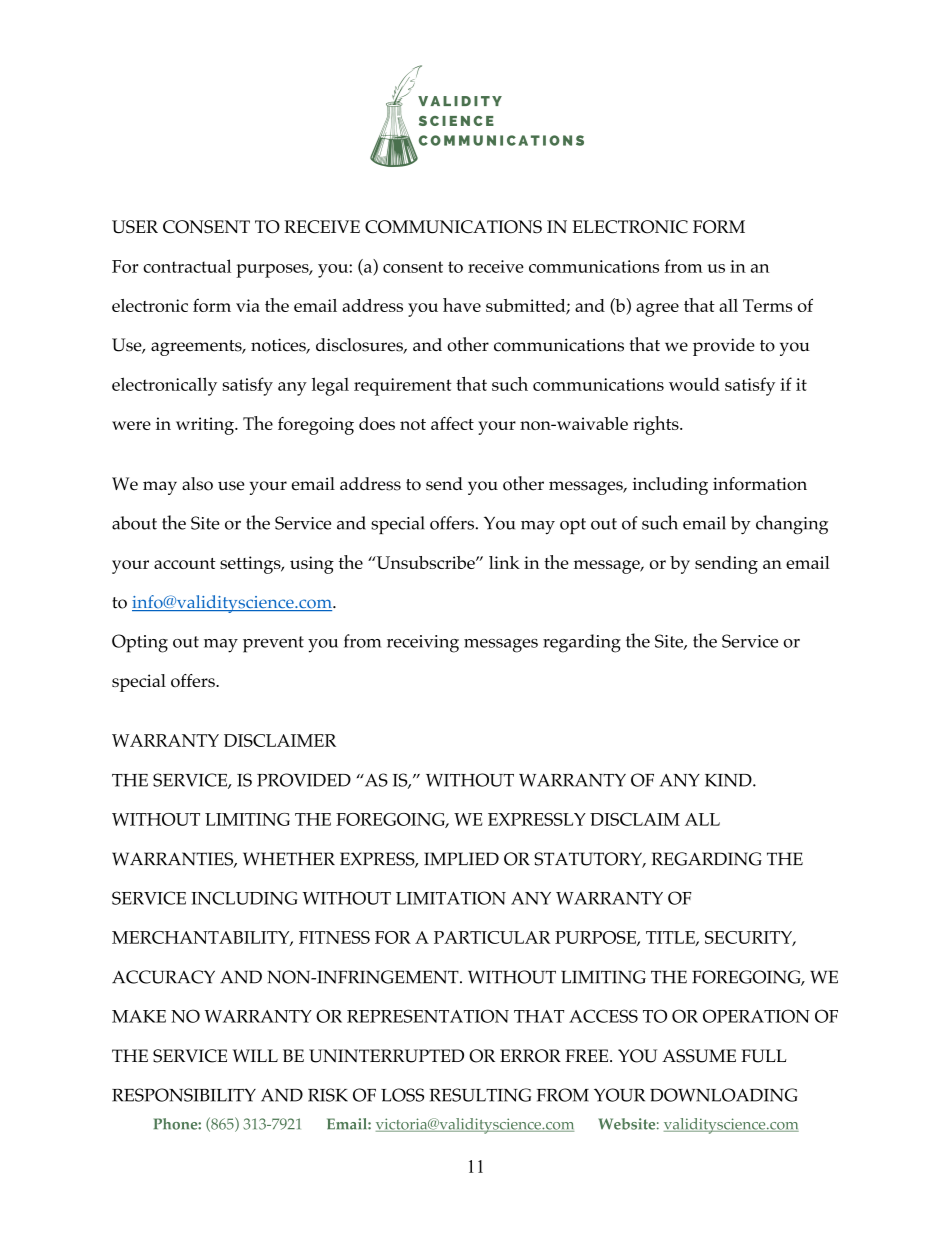 The image size is (952, 1233). I want to click on contractual, so click(187, 266).
